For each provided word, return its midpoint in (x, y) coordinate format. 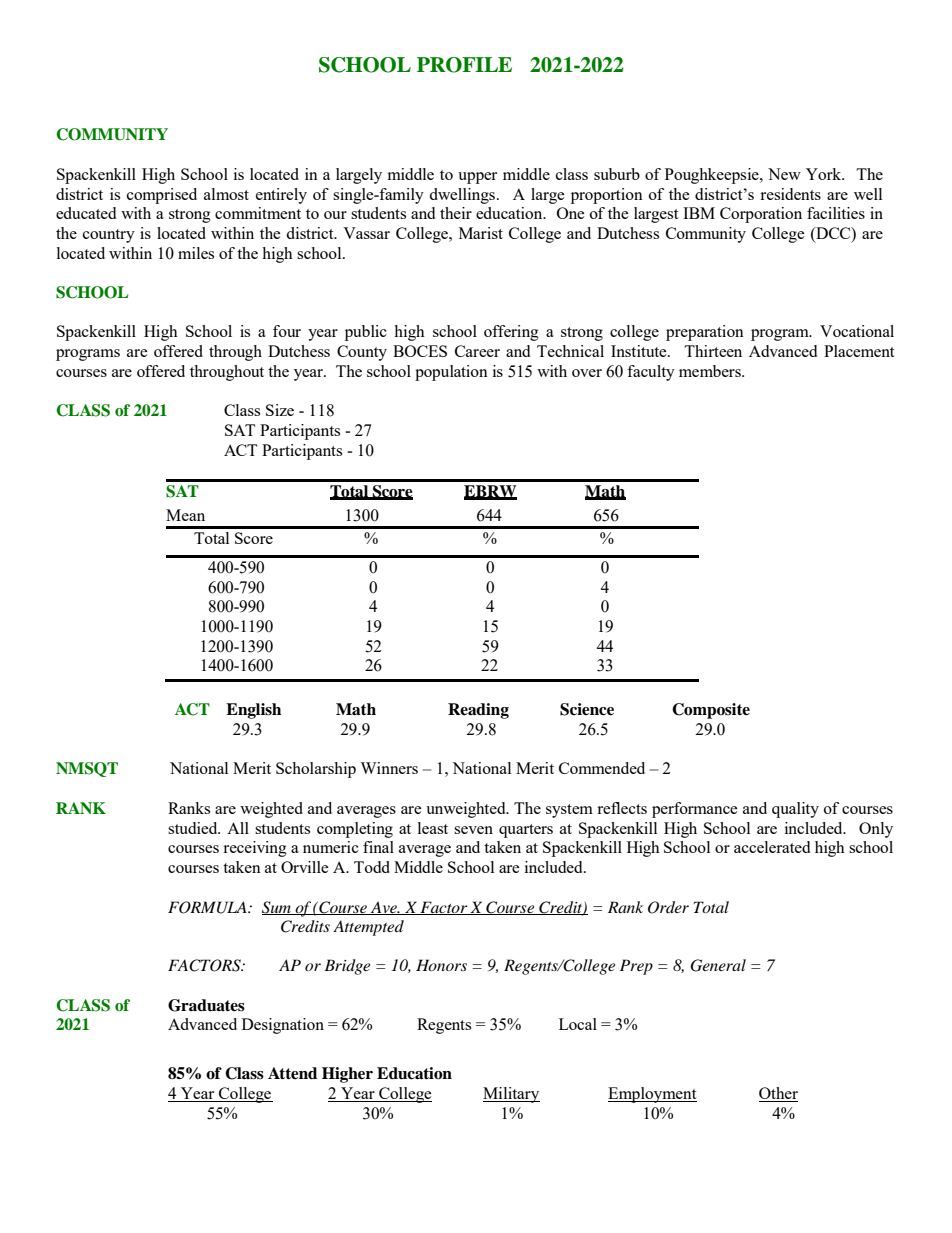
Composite (711, 711)
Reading (478, 711)
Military (511, 1095)
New (784, 174)
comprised (162, 196)
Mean (185, 515)
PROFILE (464, 65)
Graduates (206, 1005)
